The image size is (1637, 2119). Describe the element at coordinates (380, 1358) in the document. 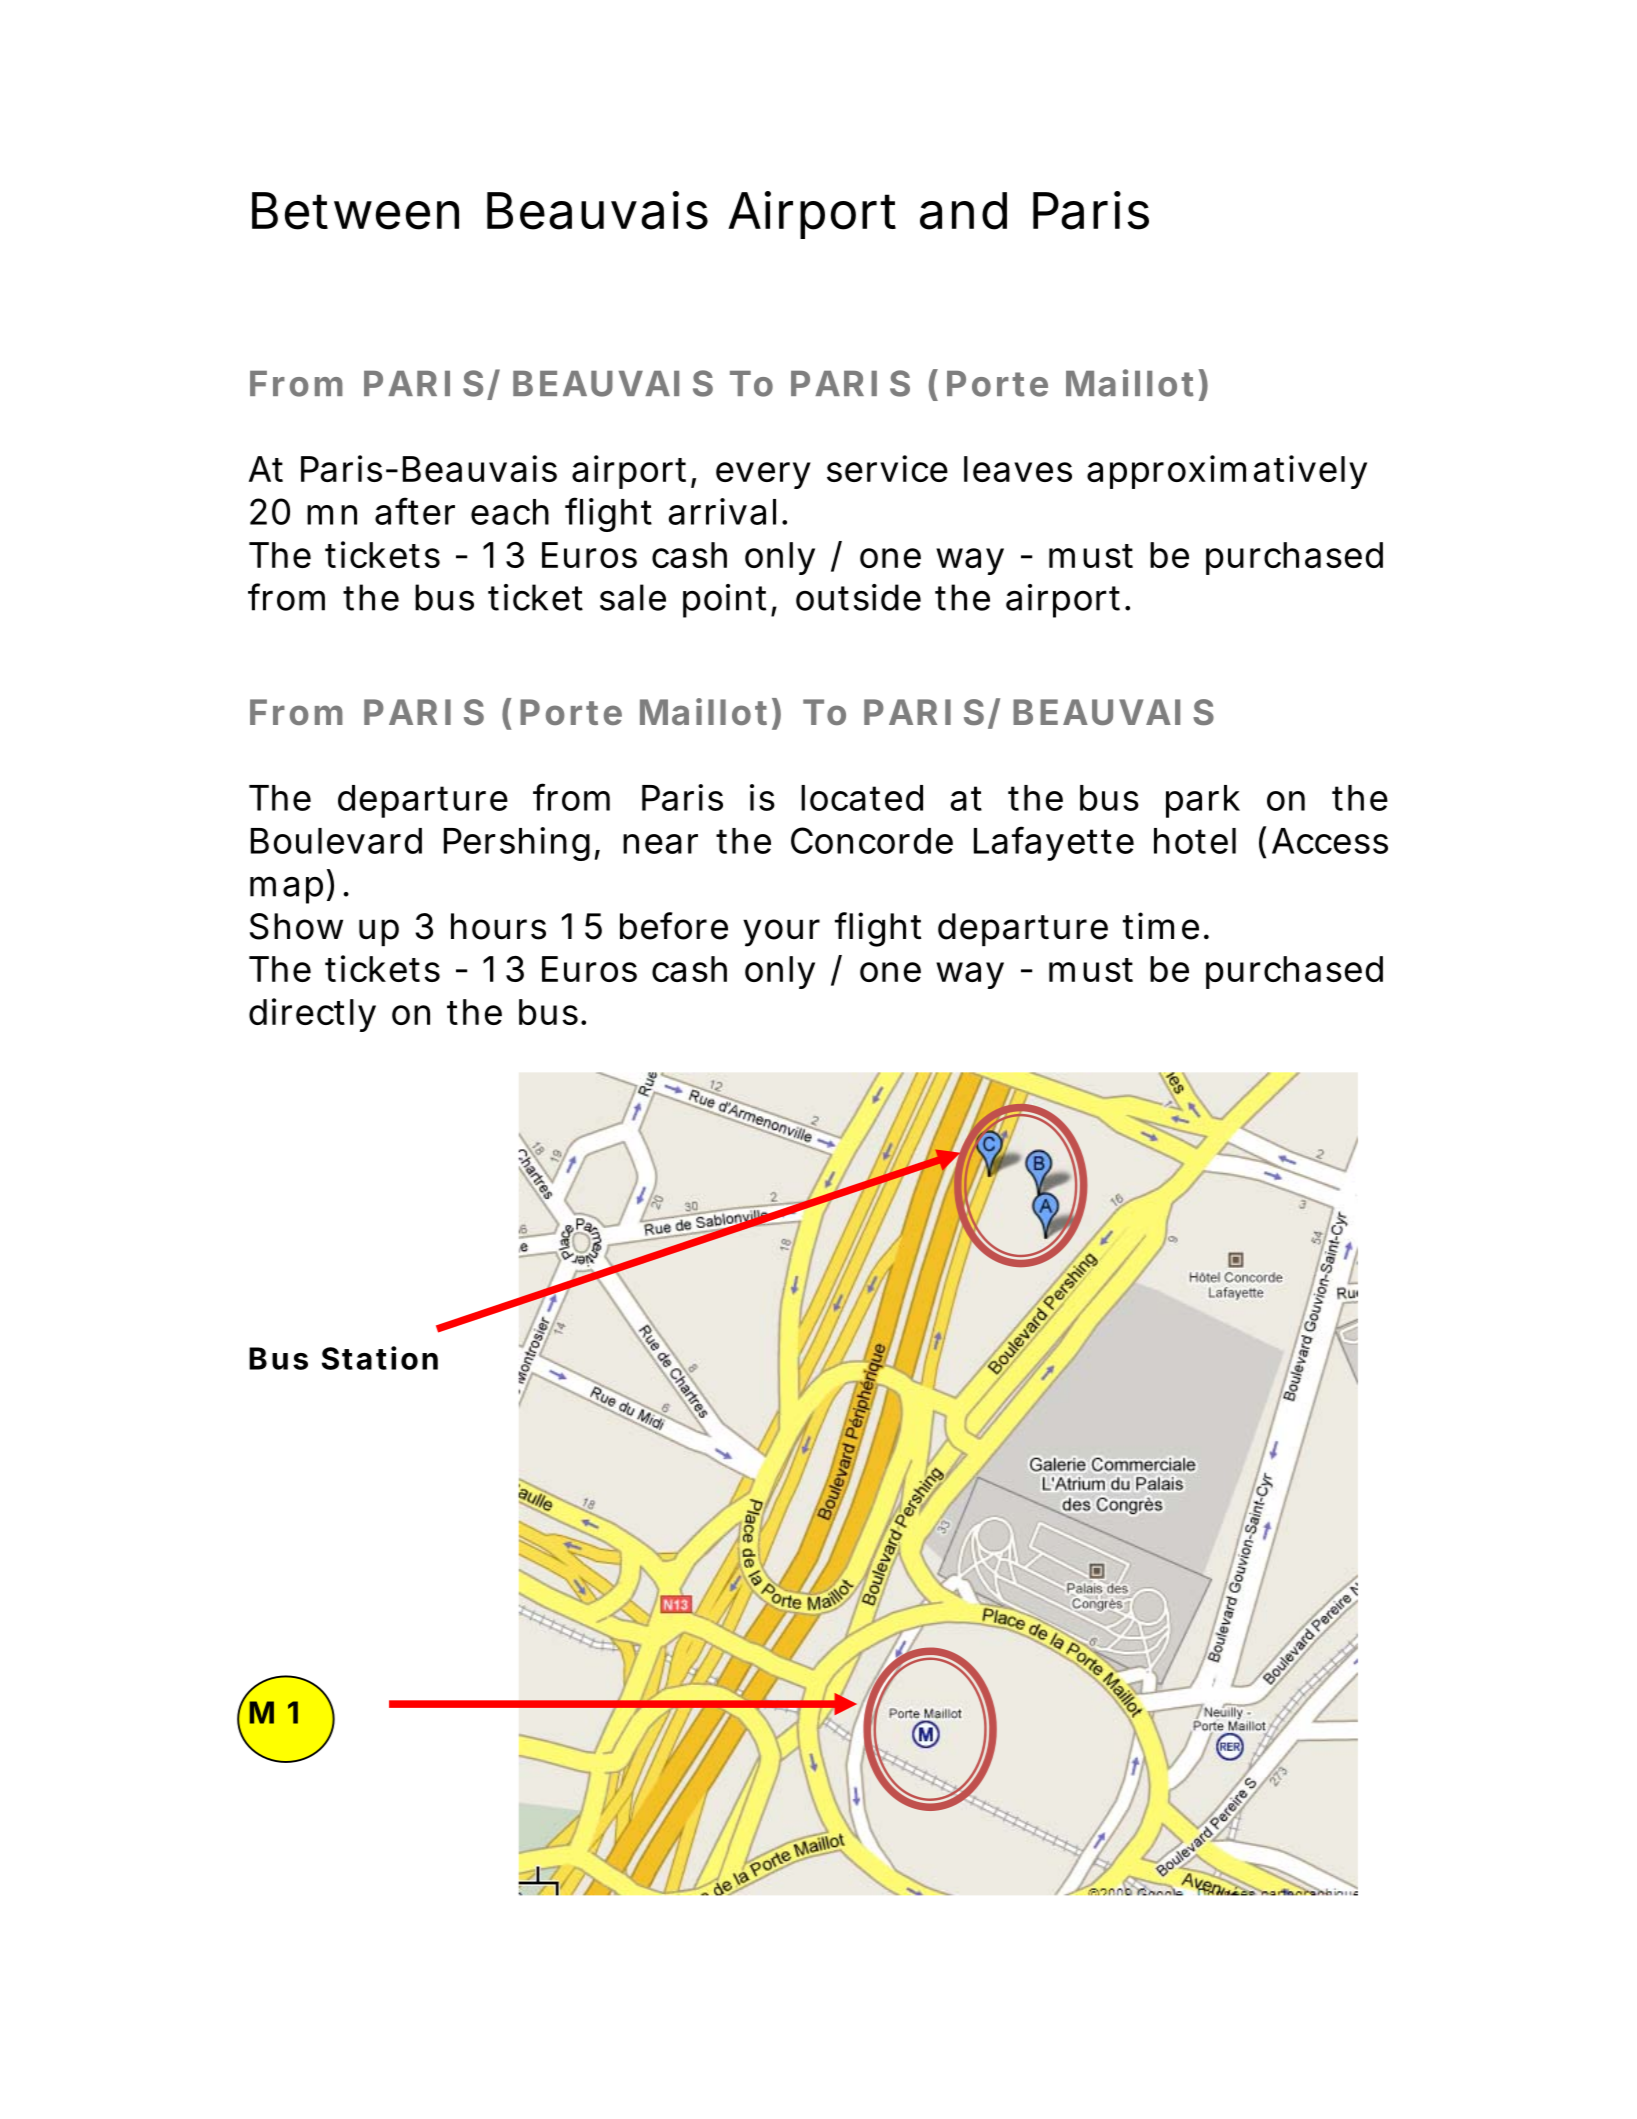

I see `Station` at that location.
